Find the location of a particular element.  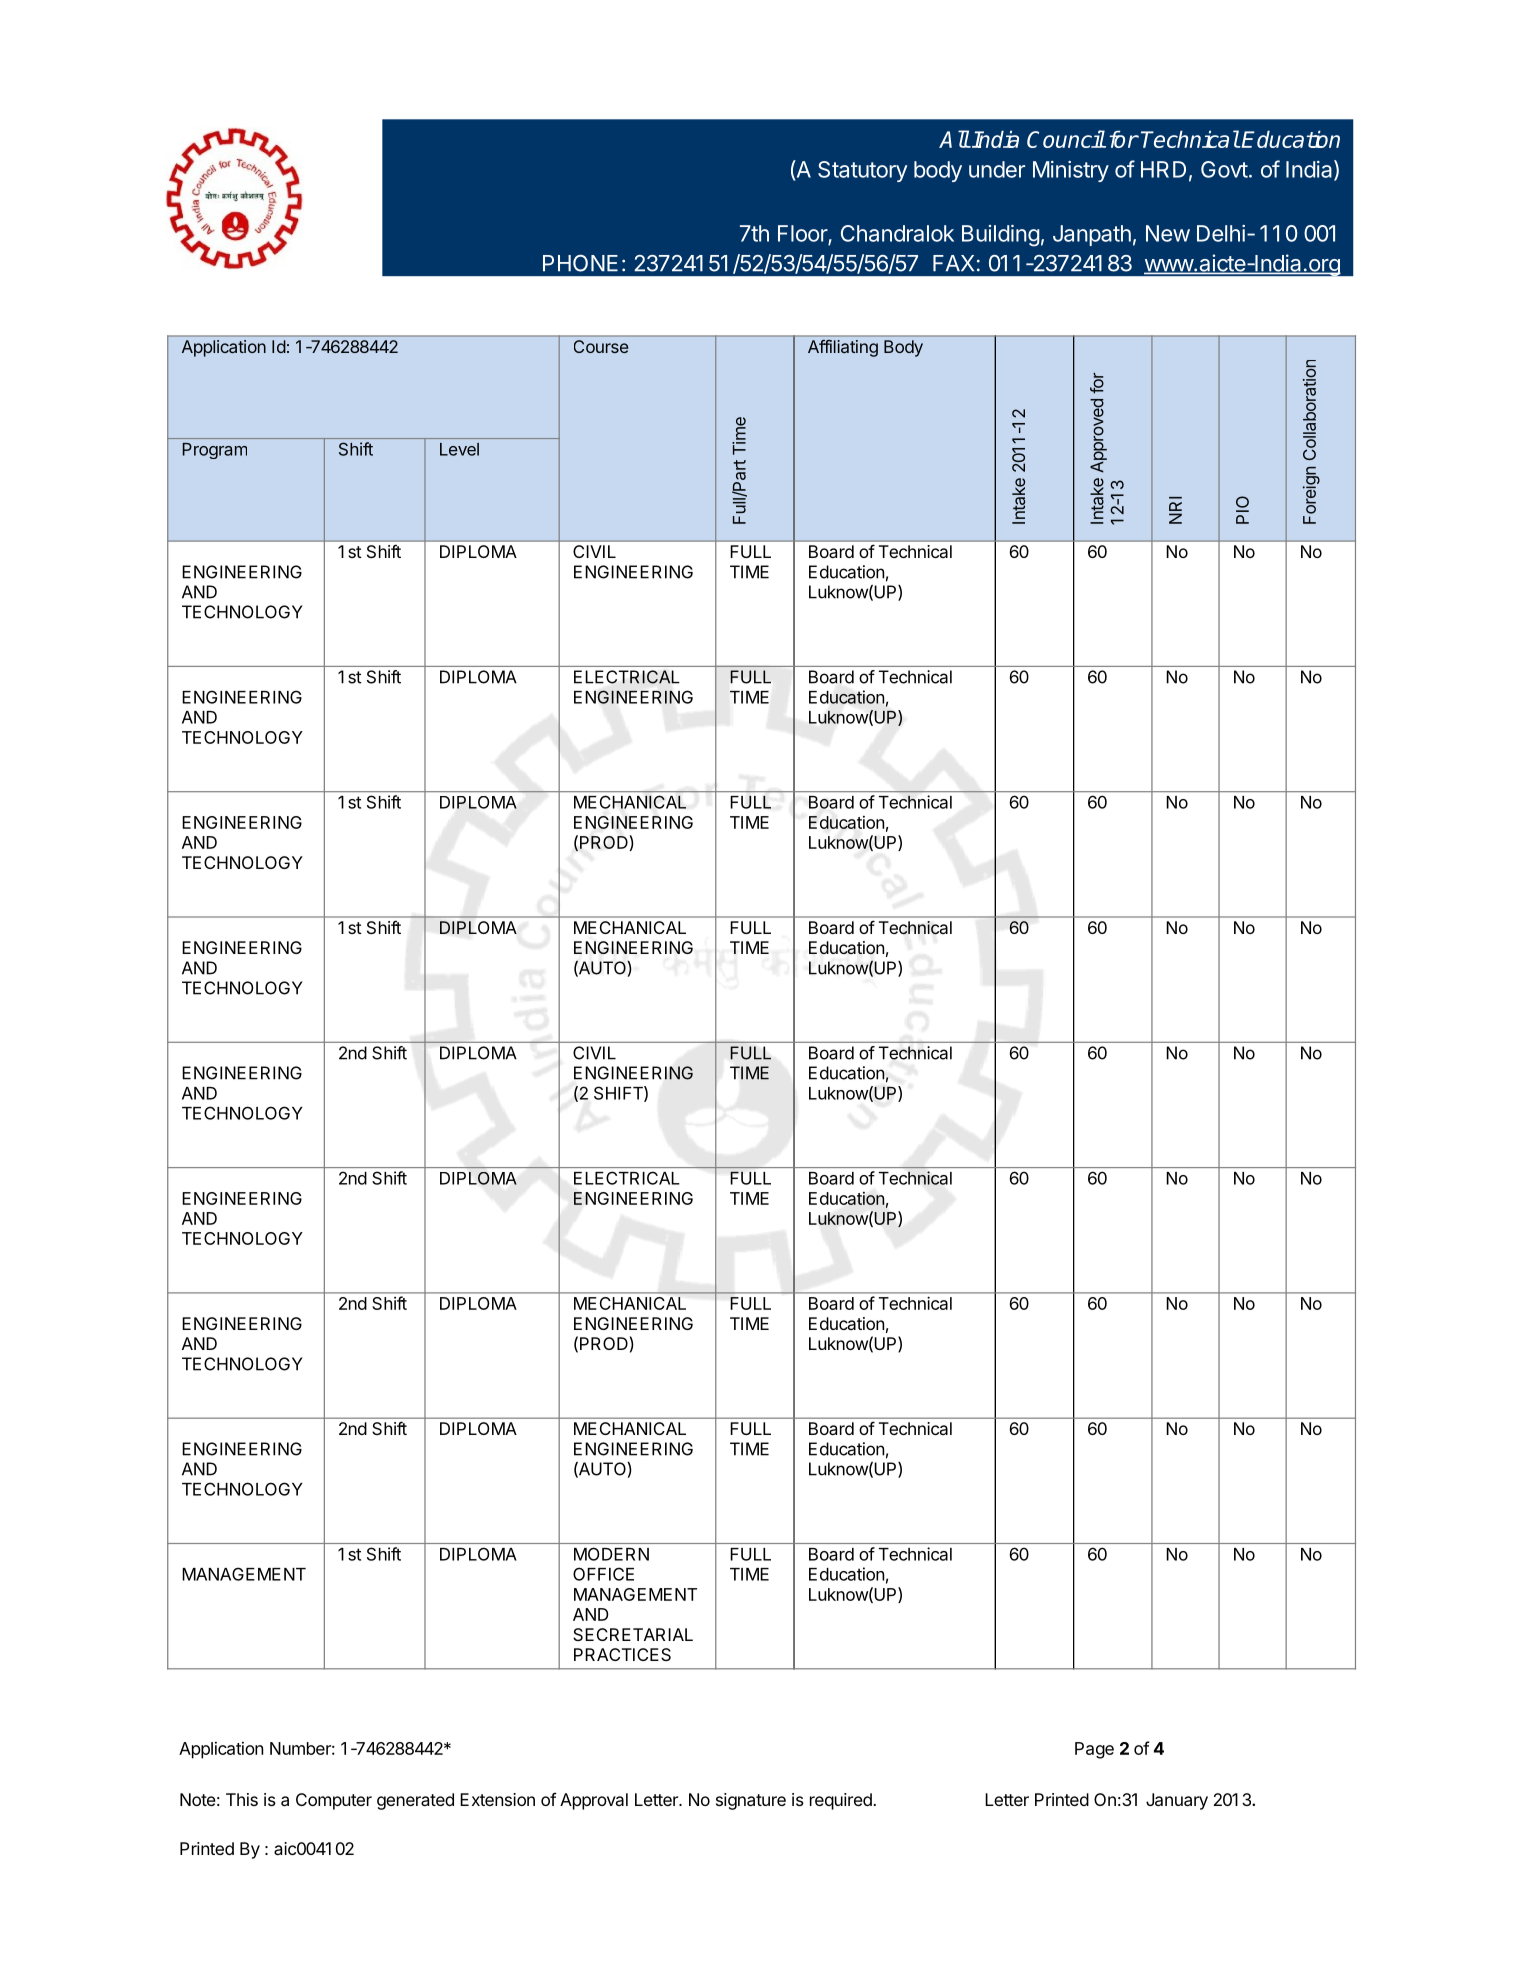

Program is located at coordinates (215, 451).
